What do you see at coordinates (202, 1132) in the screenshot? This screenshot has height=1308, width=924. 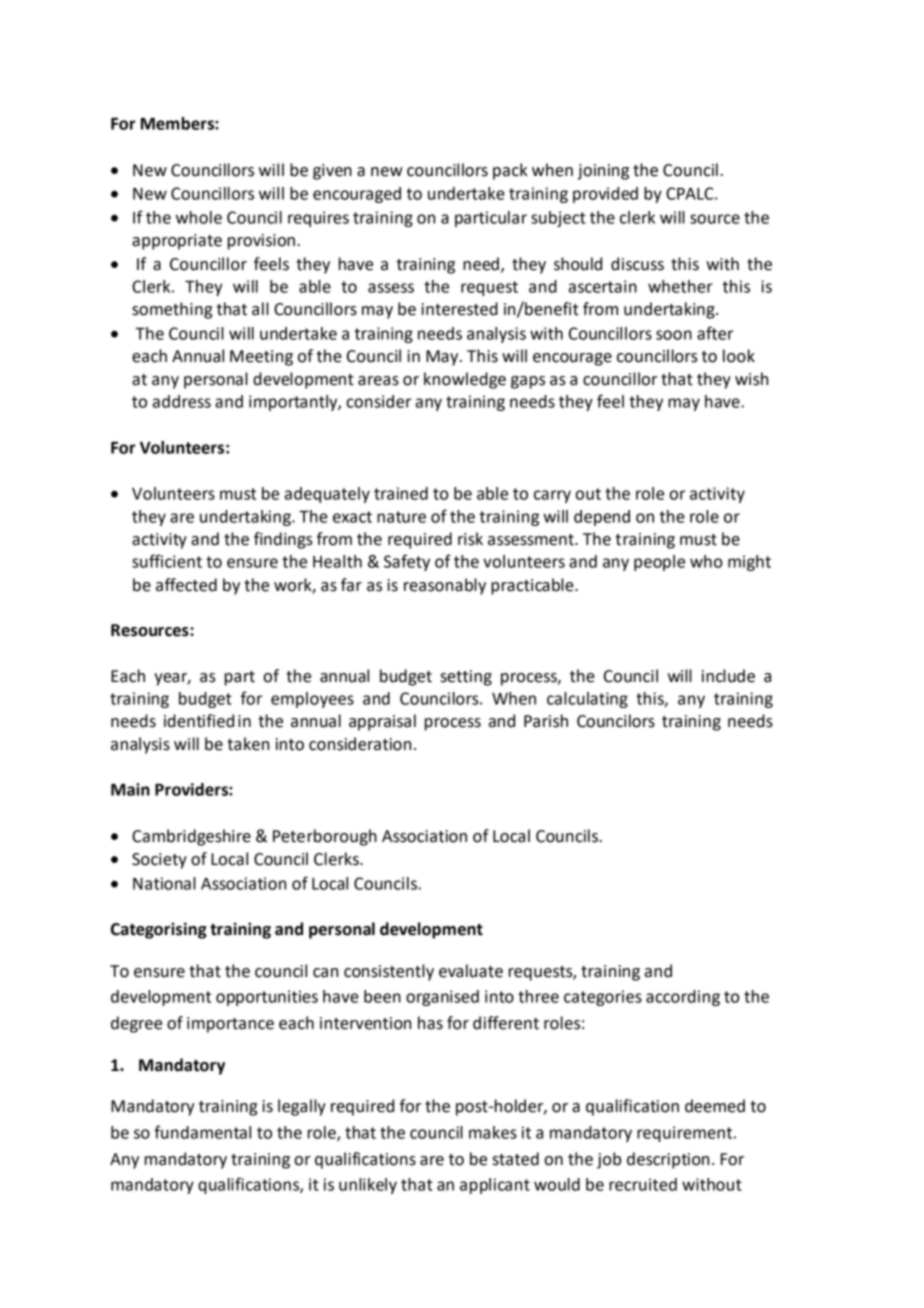 I see `fundamental` at bounding box center [202, 1132].
